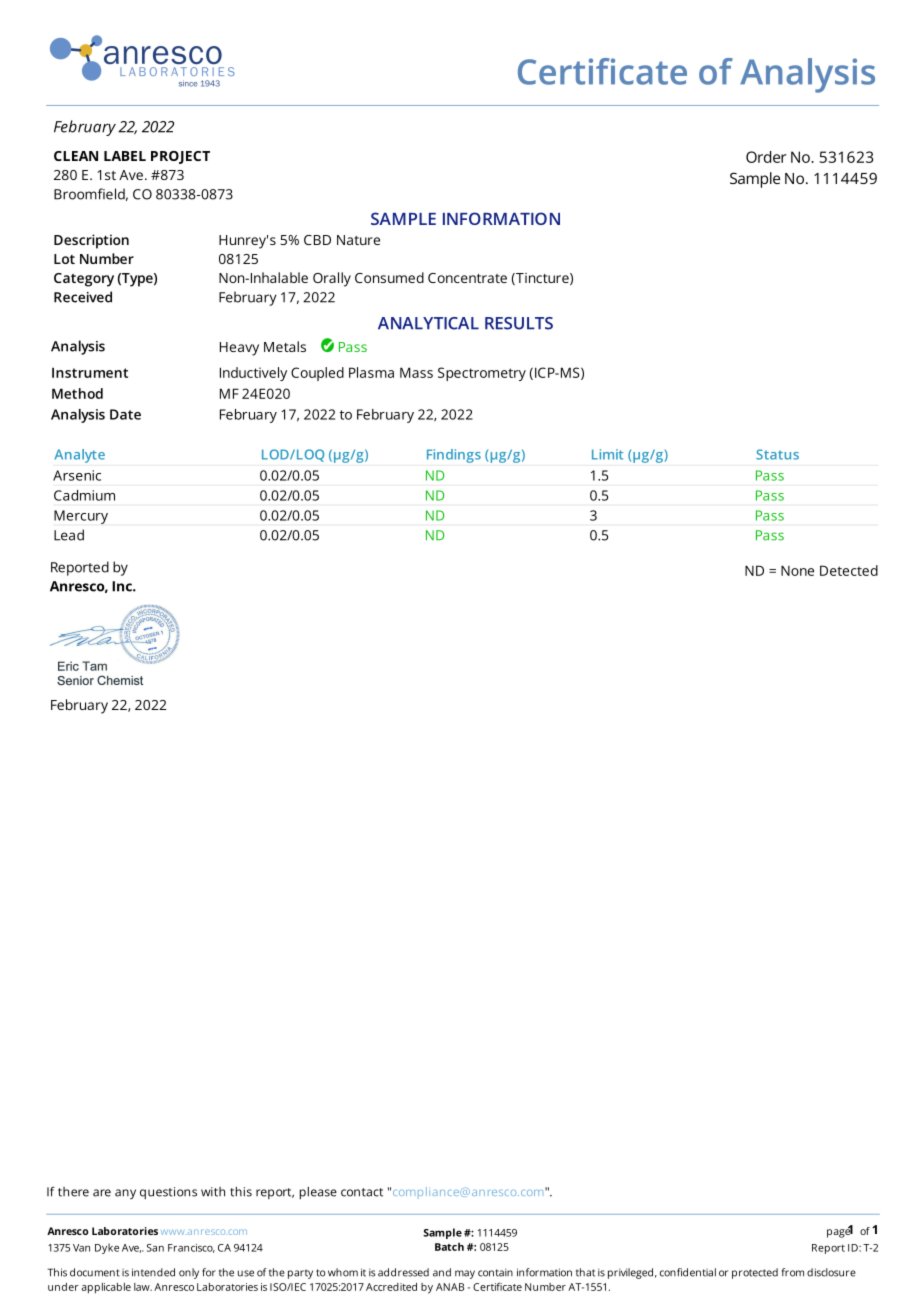  Describe the element at coordinates (155, 1248) in the screenshot. I see `San` at that location.
